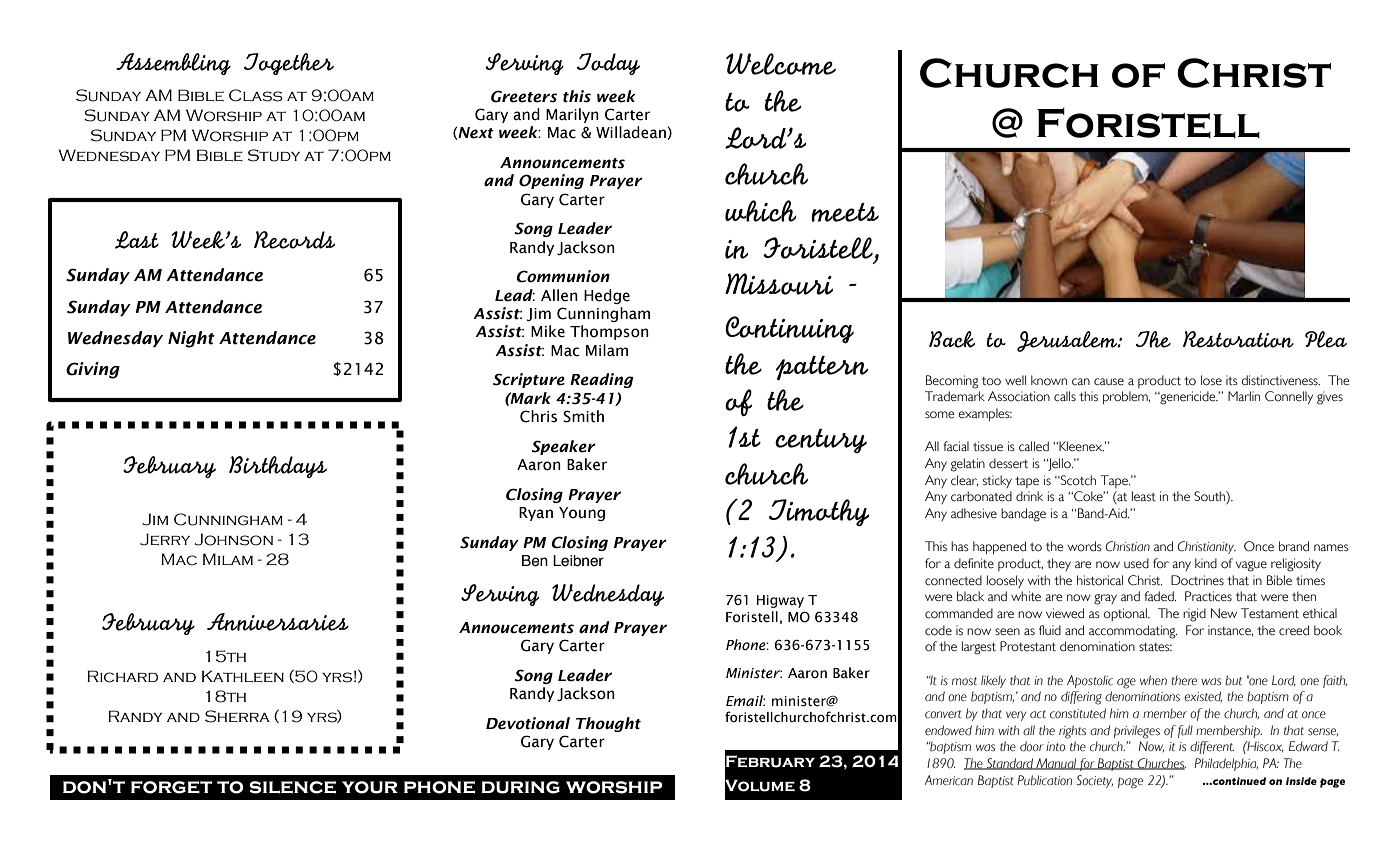 This document has width=1400, height=850. Describe the element at coordinates (781, 64) in the document. I see `Welcome` at that location.
